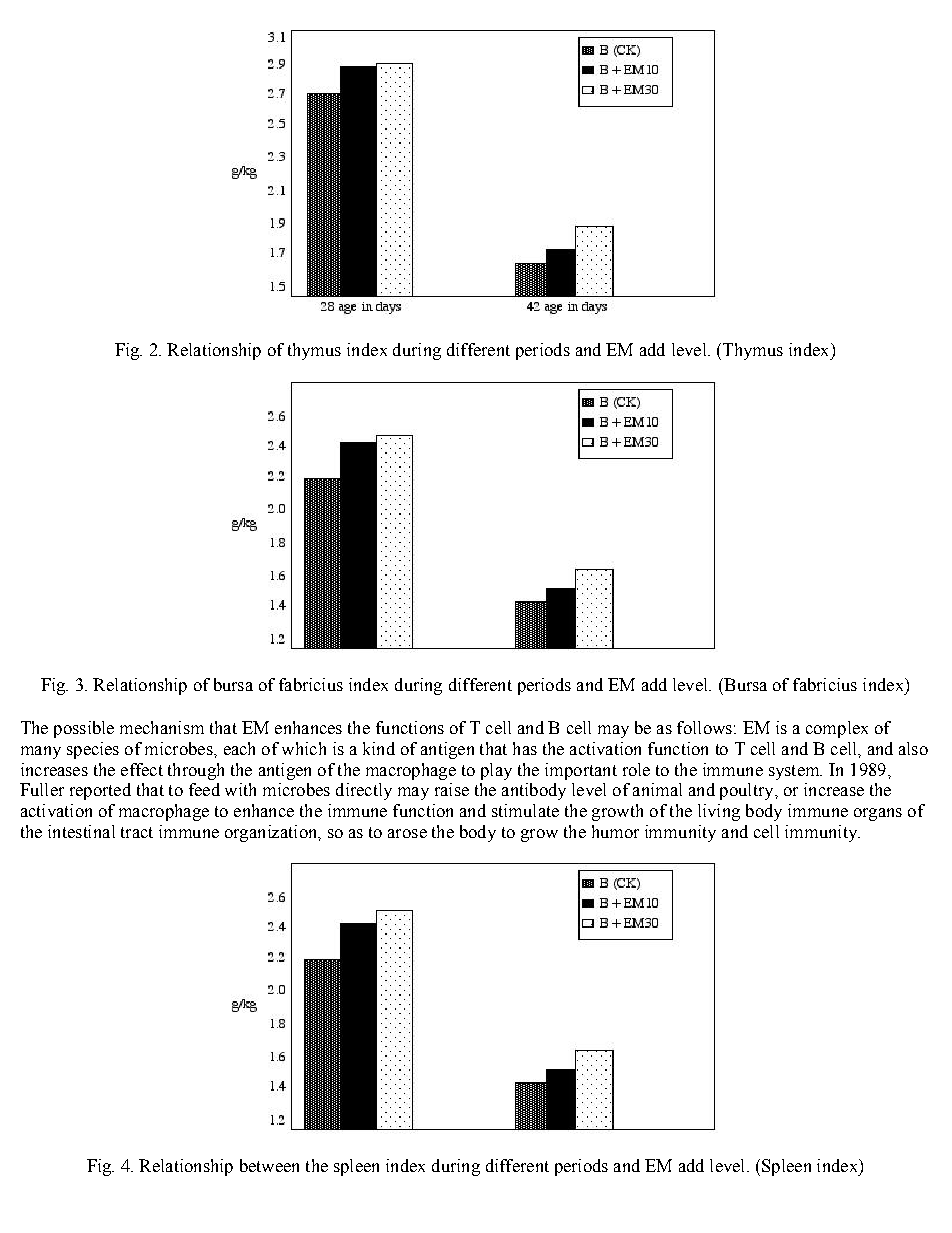 Image resolution: width=952 pixels, height=1233 pixels. What do you see at coordinates (878, 814) in the page?
I see `organs` at bounding box center [878, 814].
